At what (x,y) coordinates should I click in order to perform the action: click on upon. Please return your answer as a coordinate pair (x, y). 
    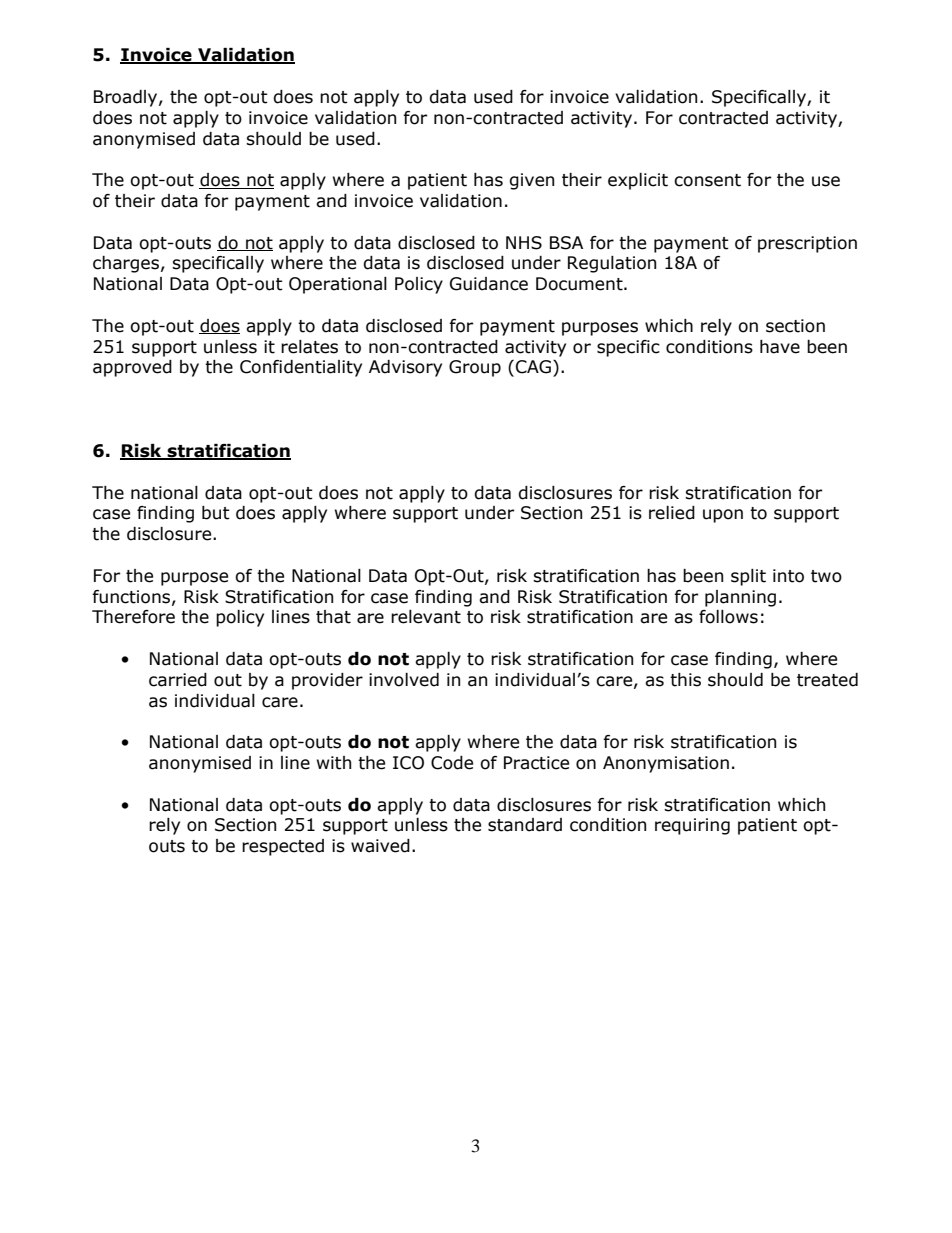
    Looking at the image, I should click on (723, 516).
